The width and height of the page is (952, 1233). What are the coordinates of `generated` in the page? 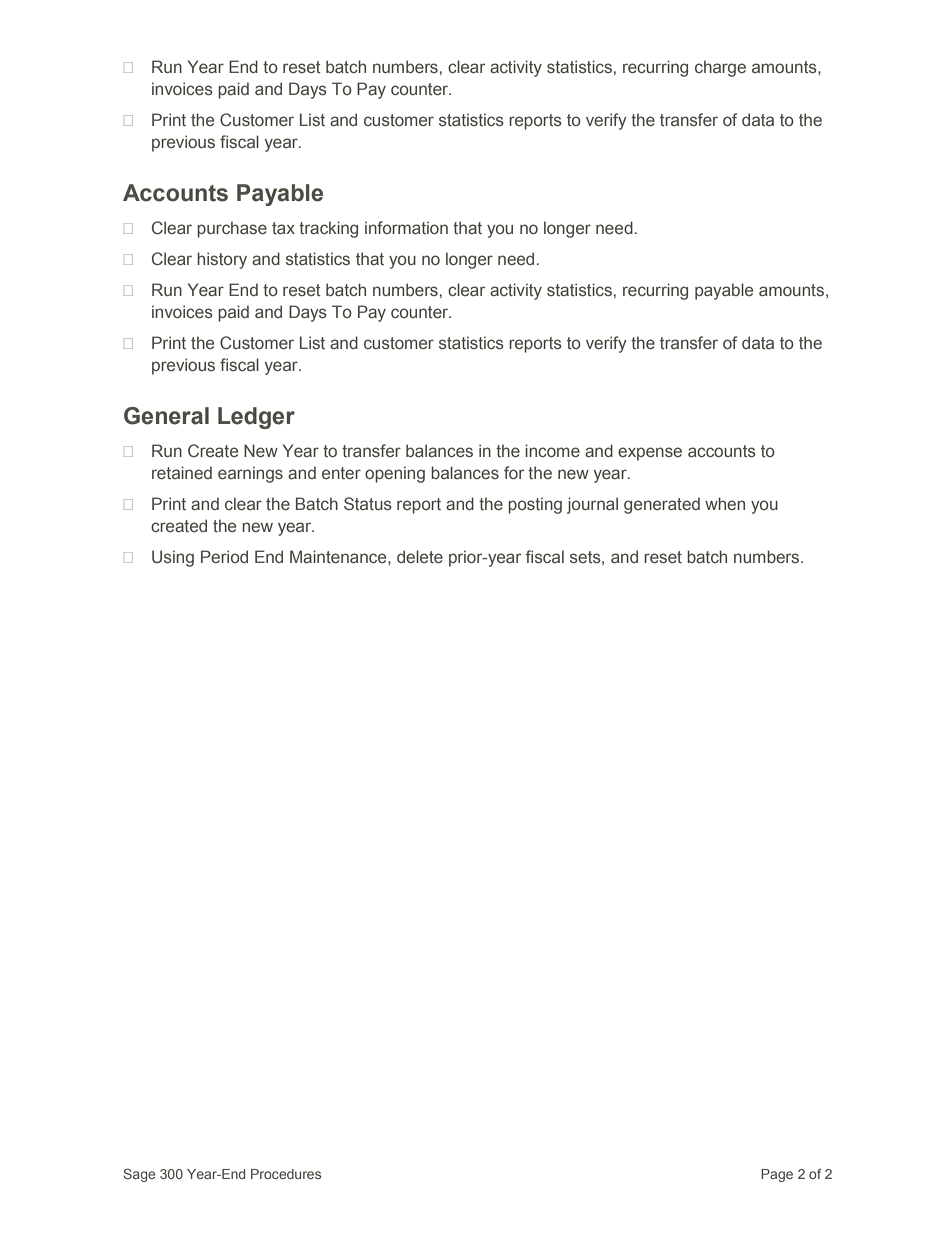 It's located at (662, 505).
